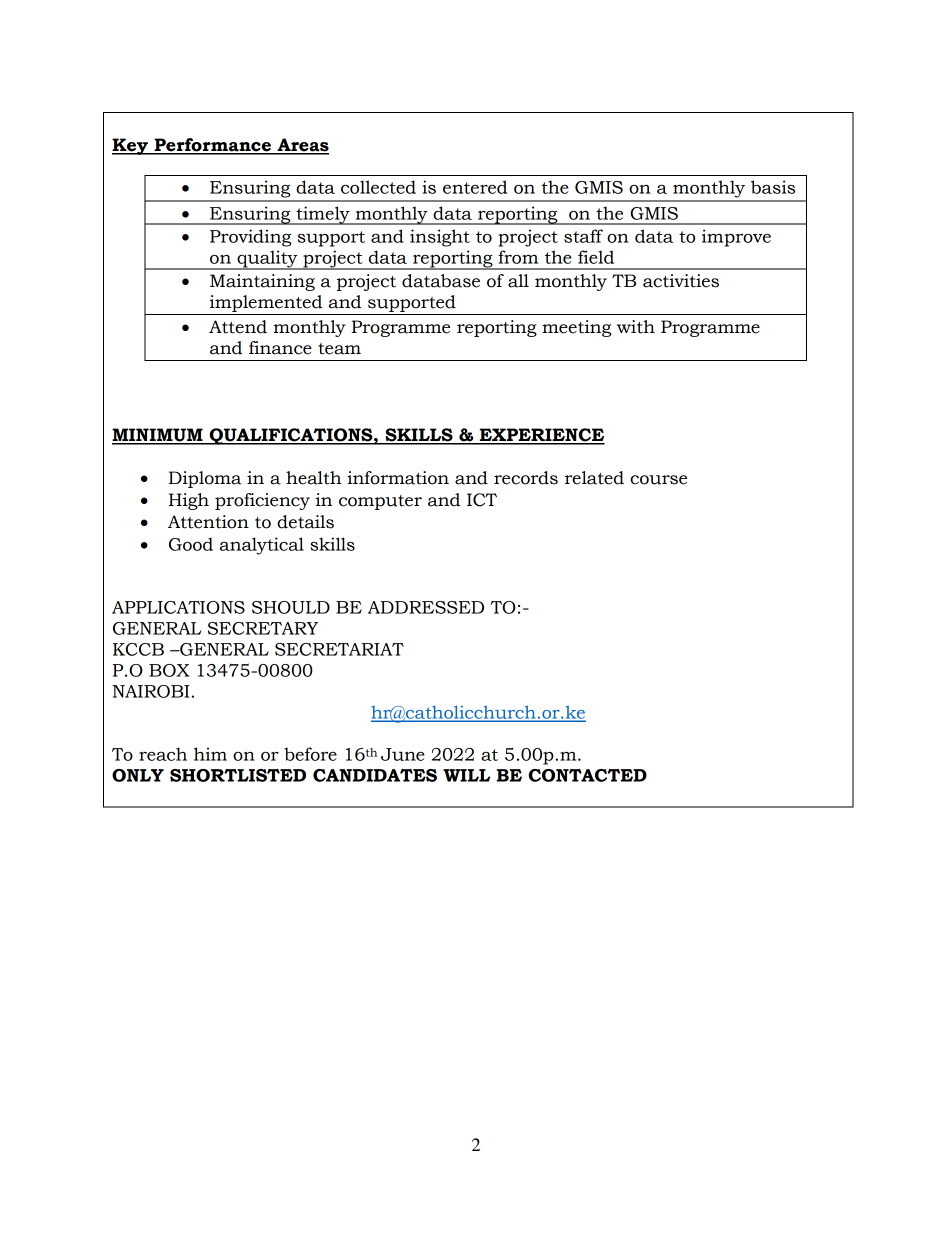  I want to click on Good, so click(191, 544).
